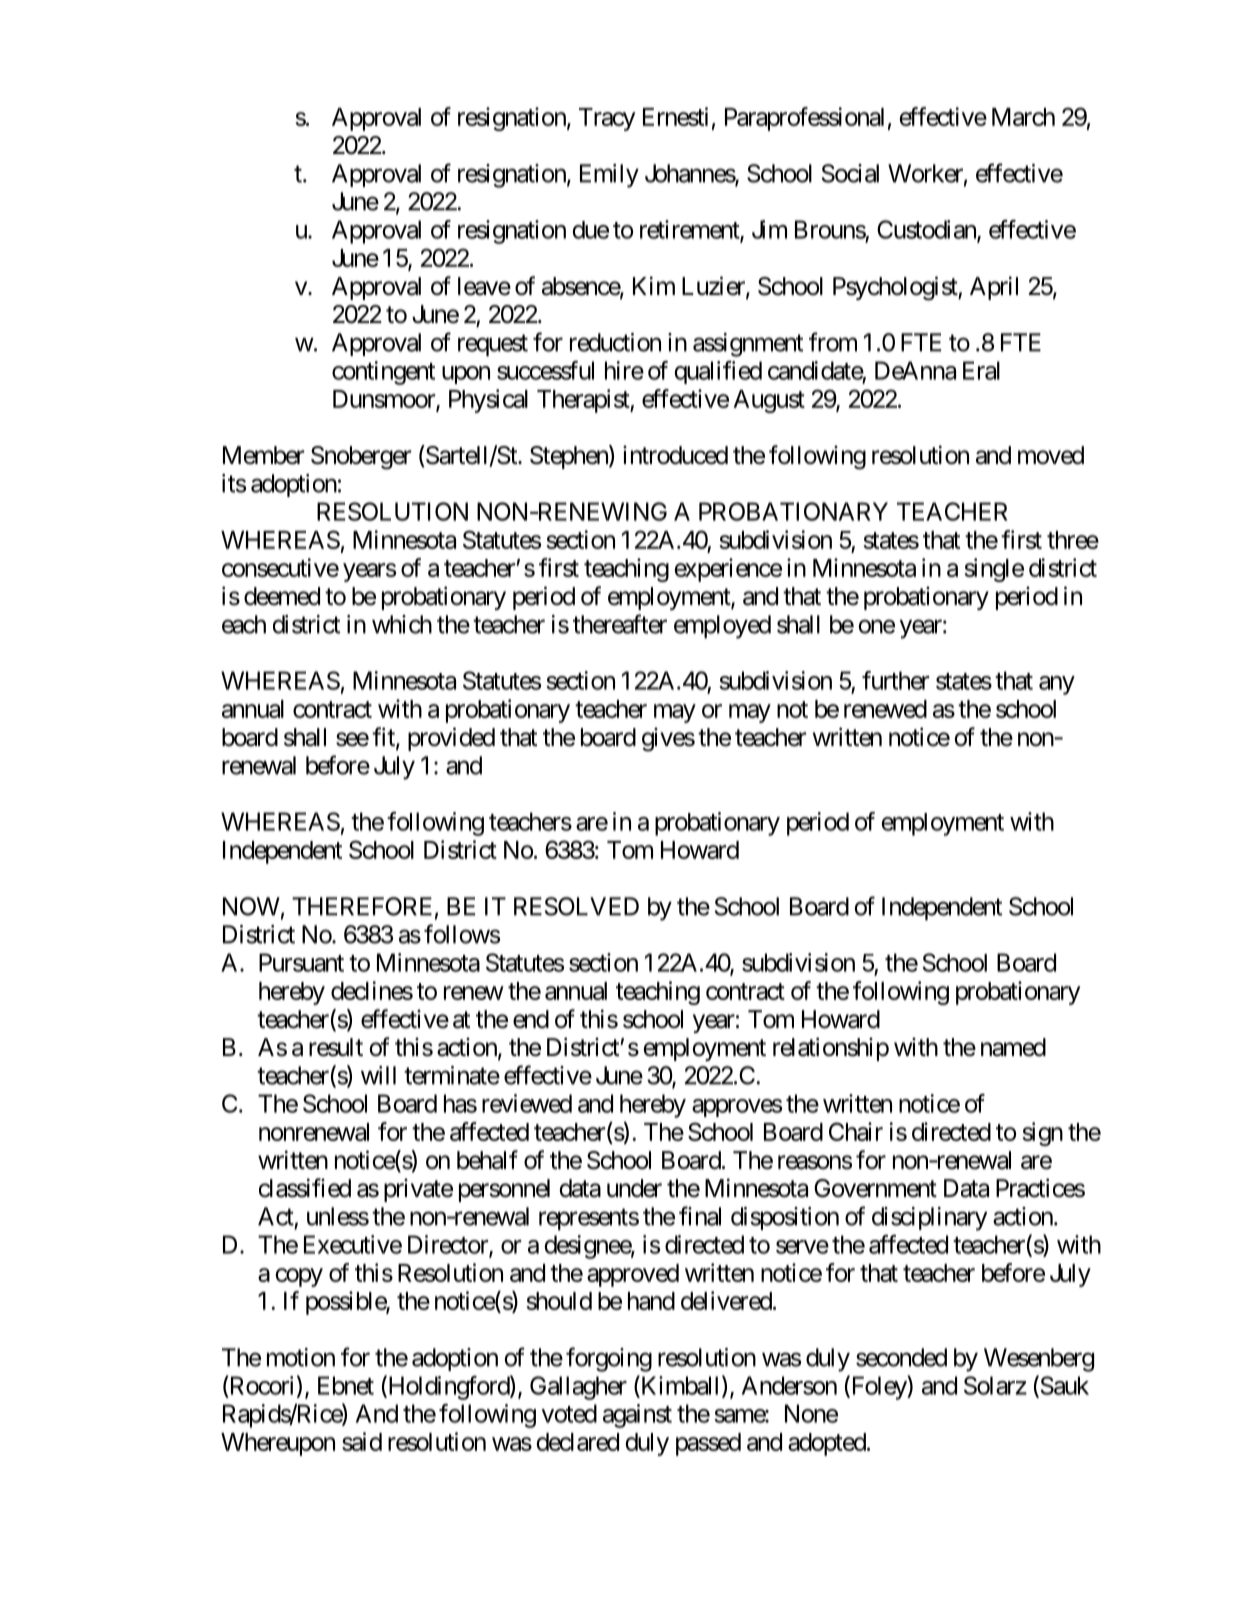 The height and width of the screenshot is (1618, 1251). I want to click on provided, so click(451, 739).
